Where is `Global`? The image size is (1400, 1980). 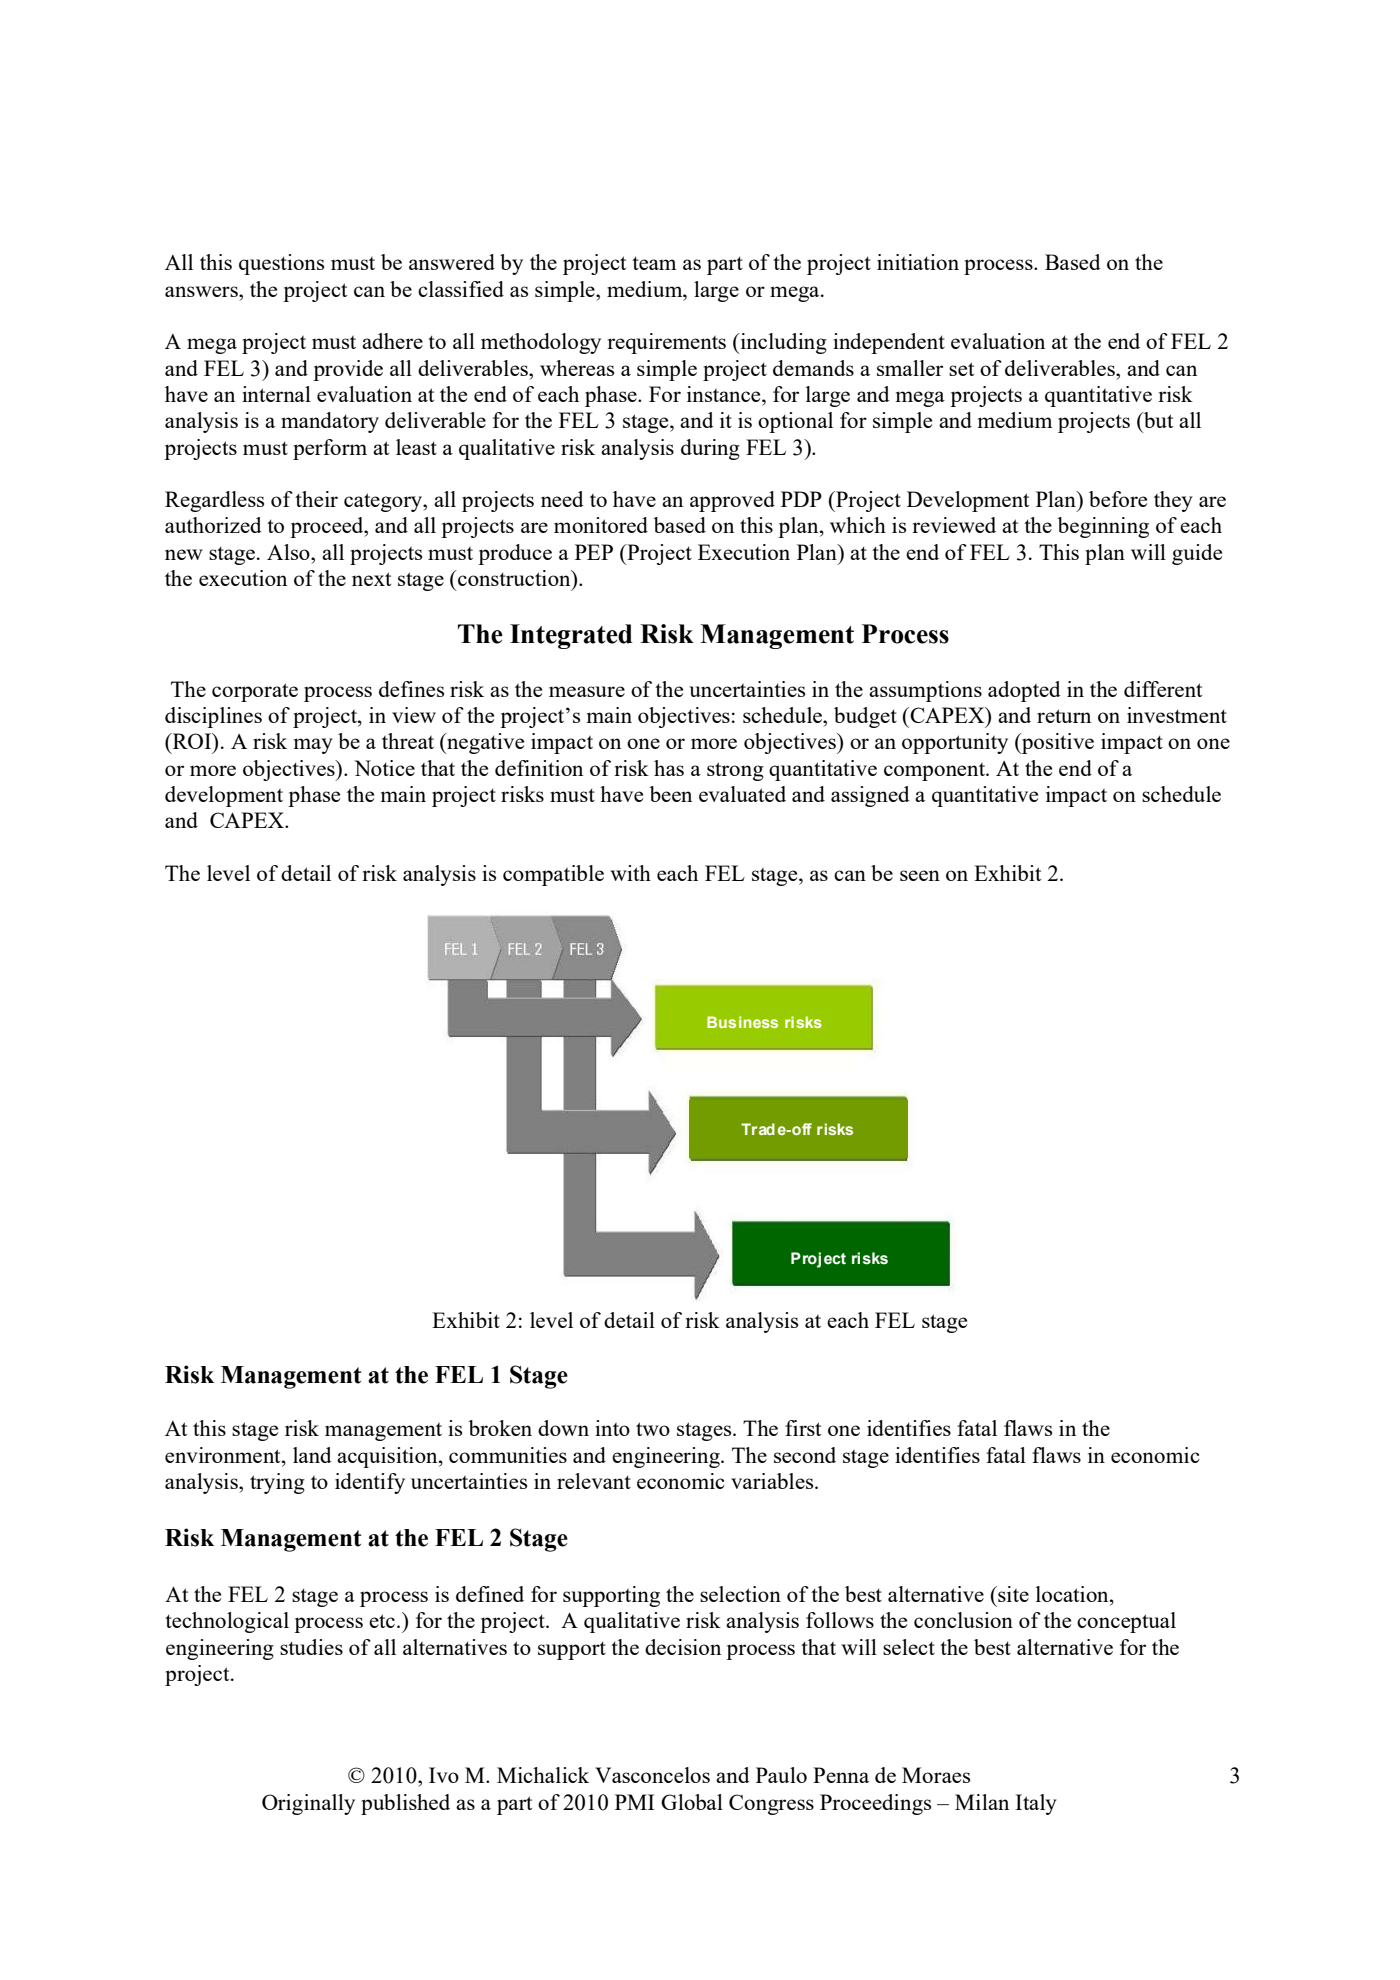
Global is located at coordinates (692, 1802).
